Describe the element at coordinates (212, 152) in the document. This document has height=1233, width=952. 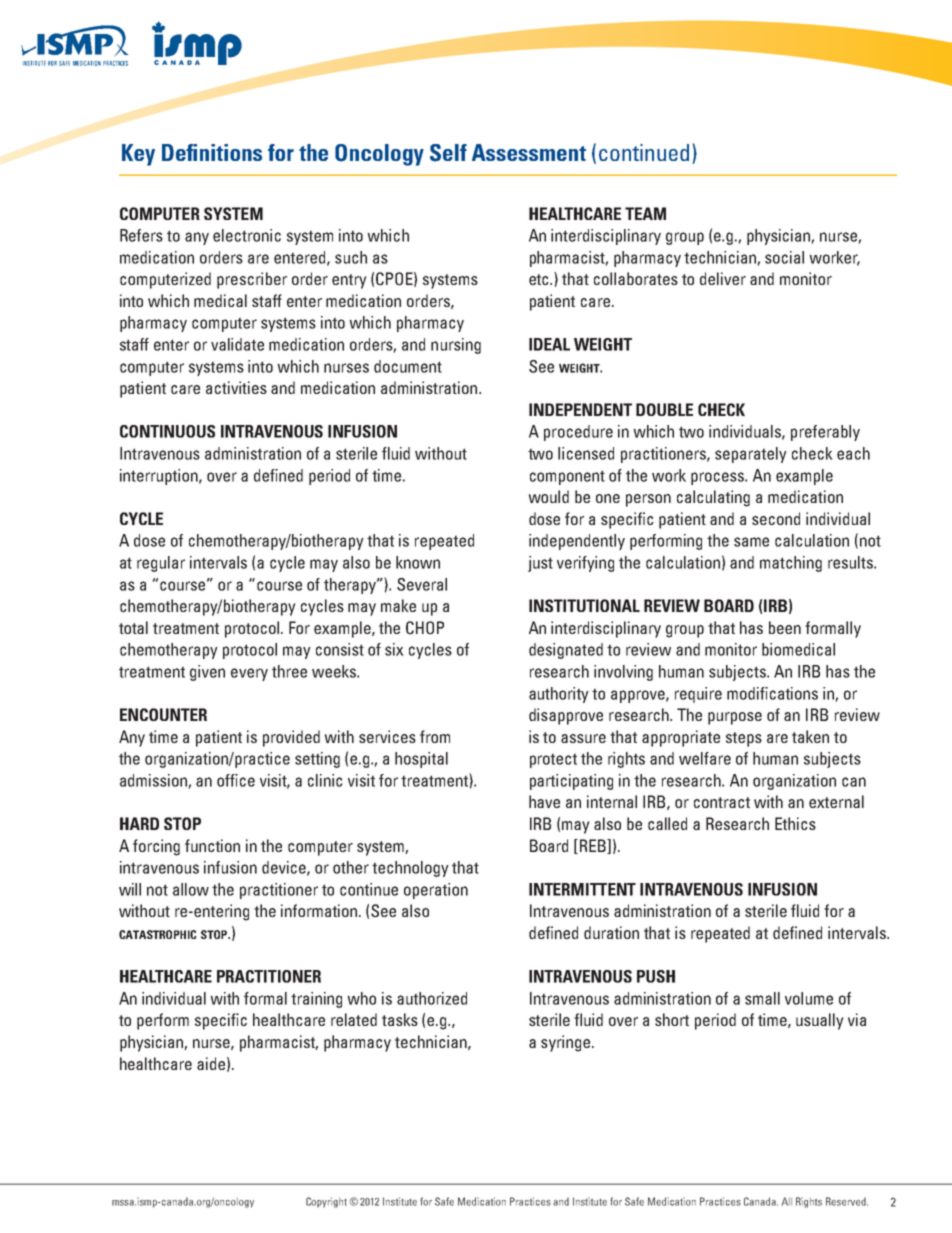
I see `Definitions` at that location.
